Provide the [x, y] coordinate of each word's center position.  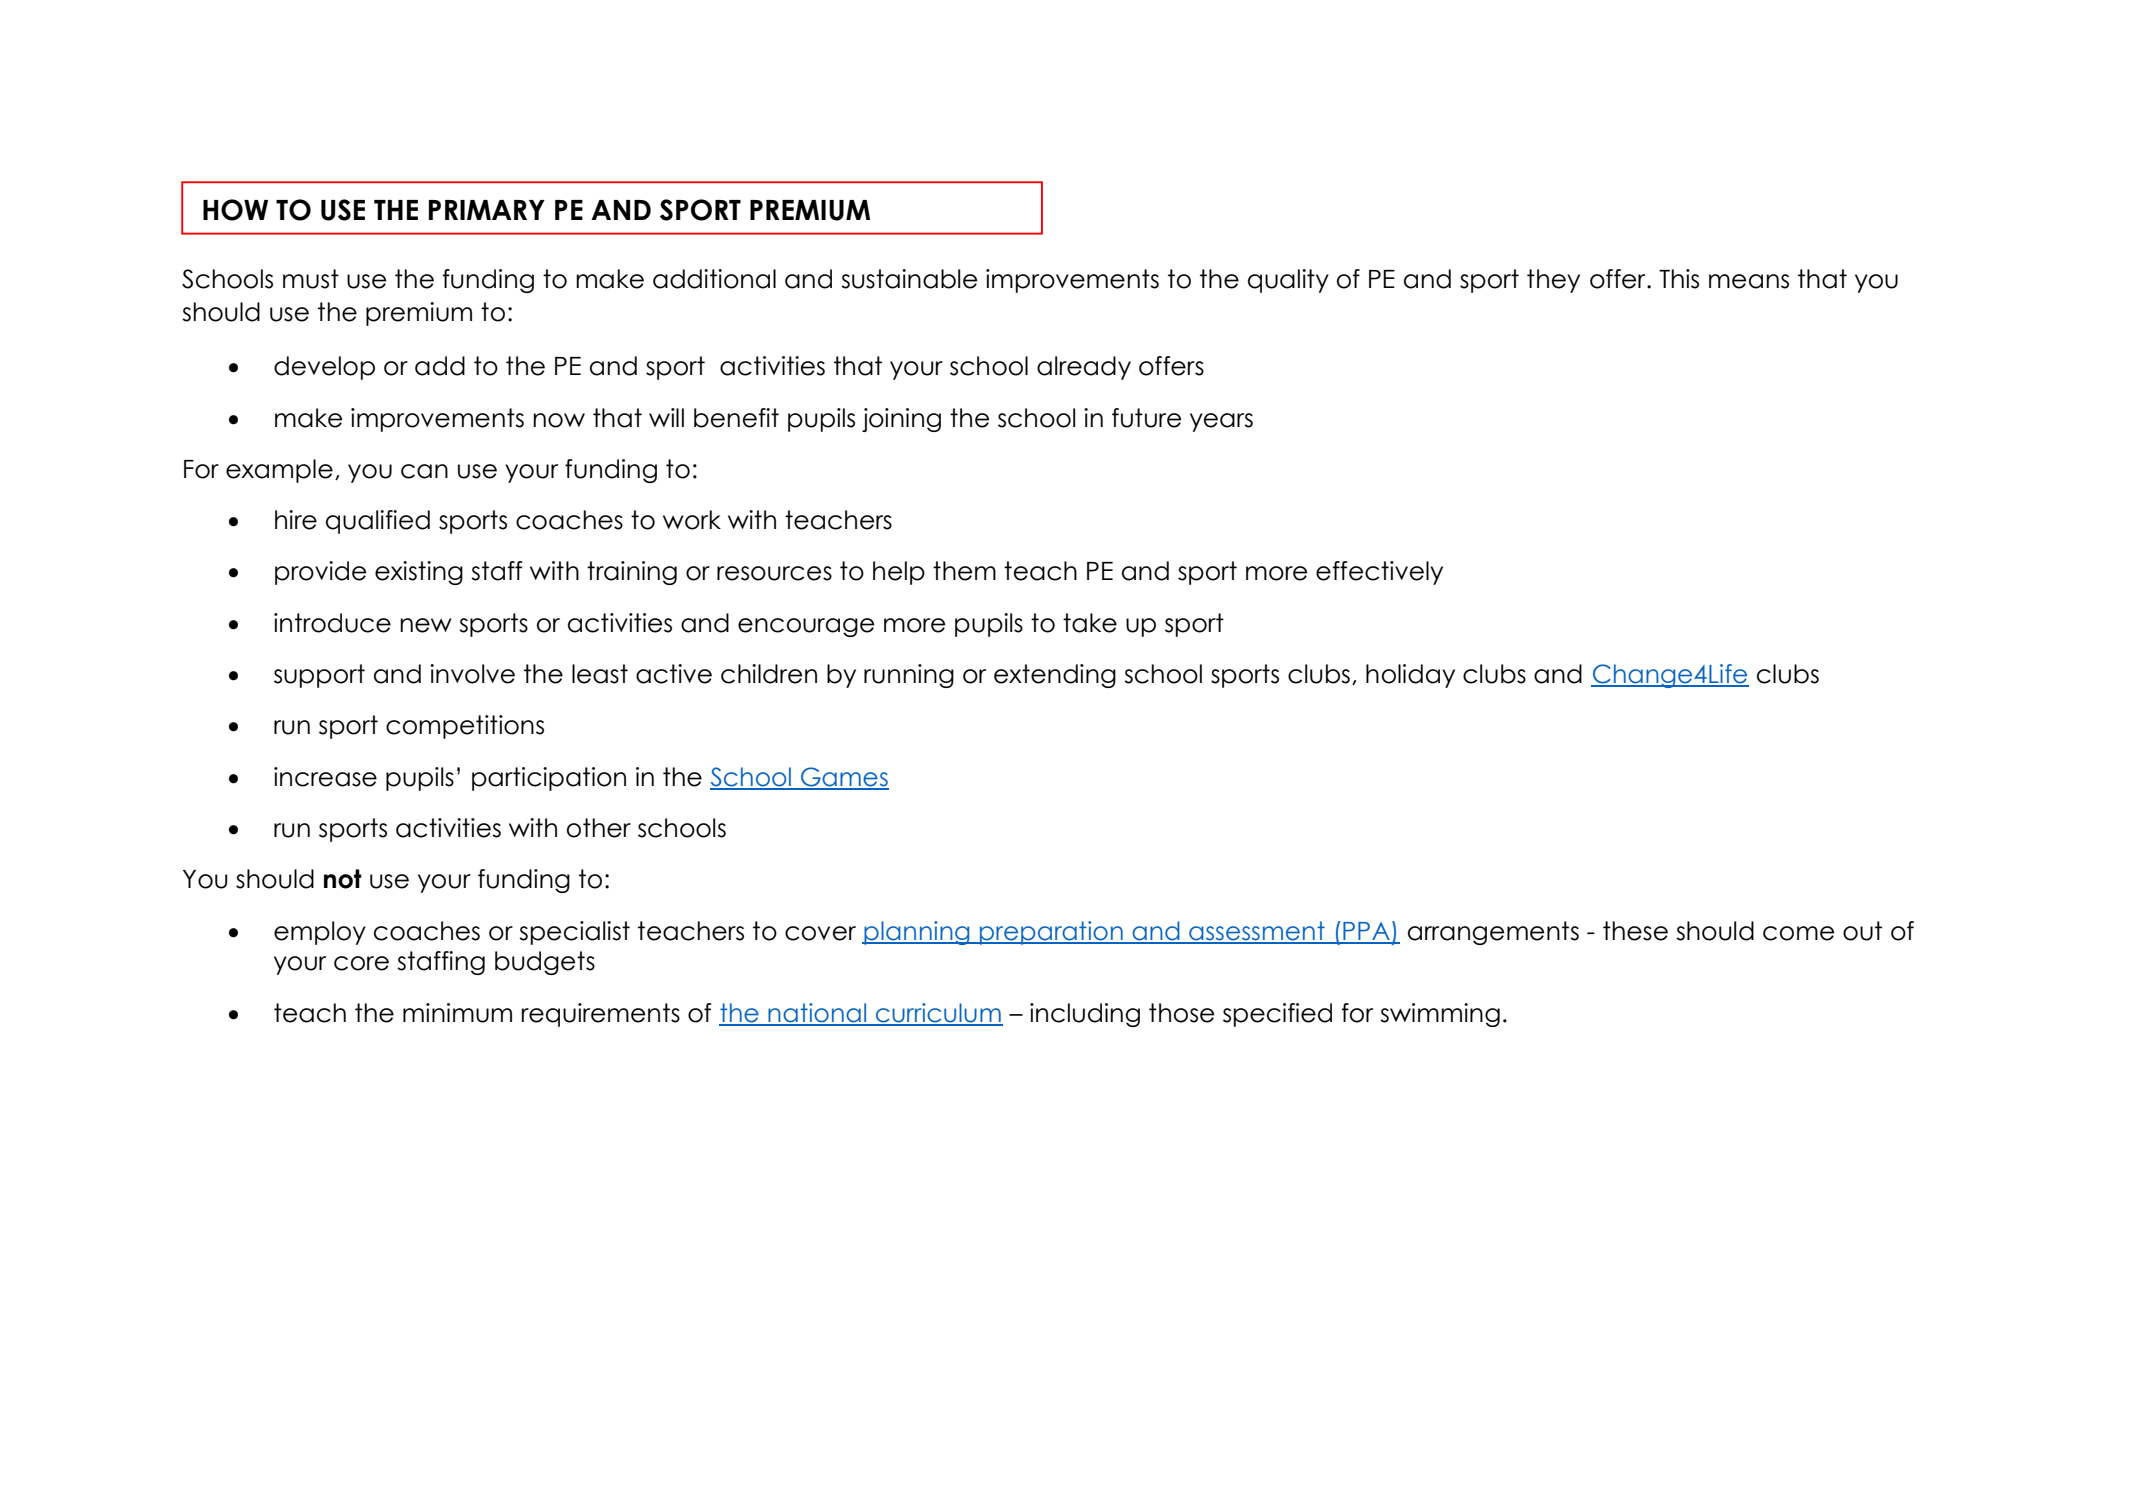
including [1085, 1015]
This [1679, 279]
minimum [457, 1013]
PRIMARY [487, 210]
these [1635, 931]
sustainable [909, 279]
